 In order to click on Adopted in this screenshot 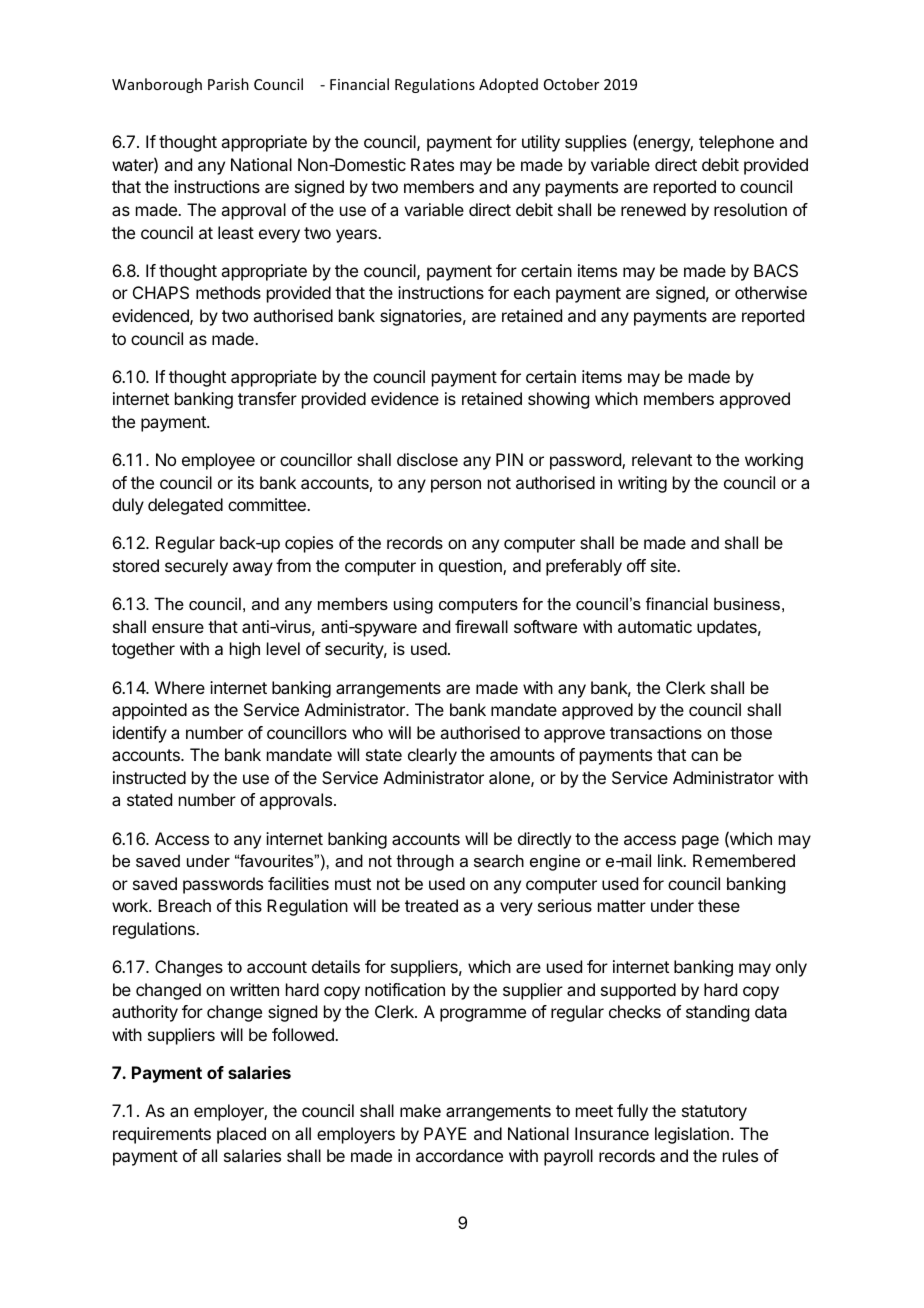, I will do `click(508, 85)`.
